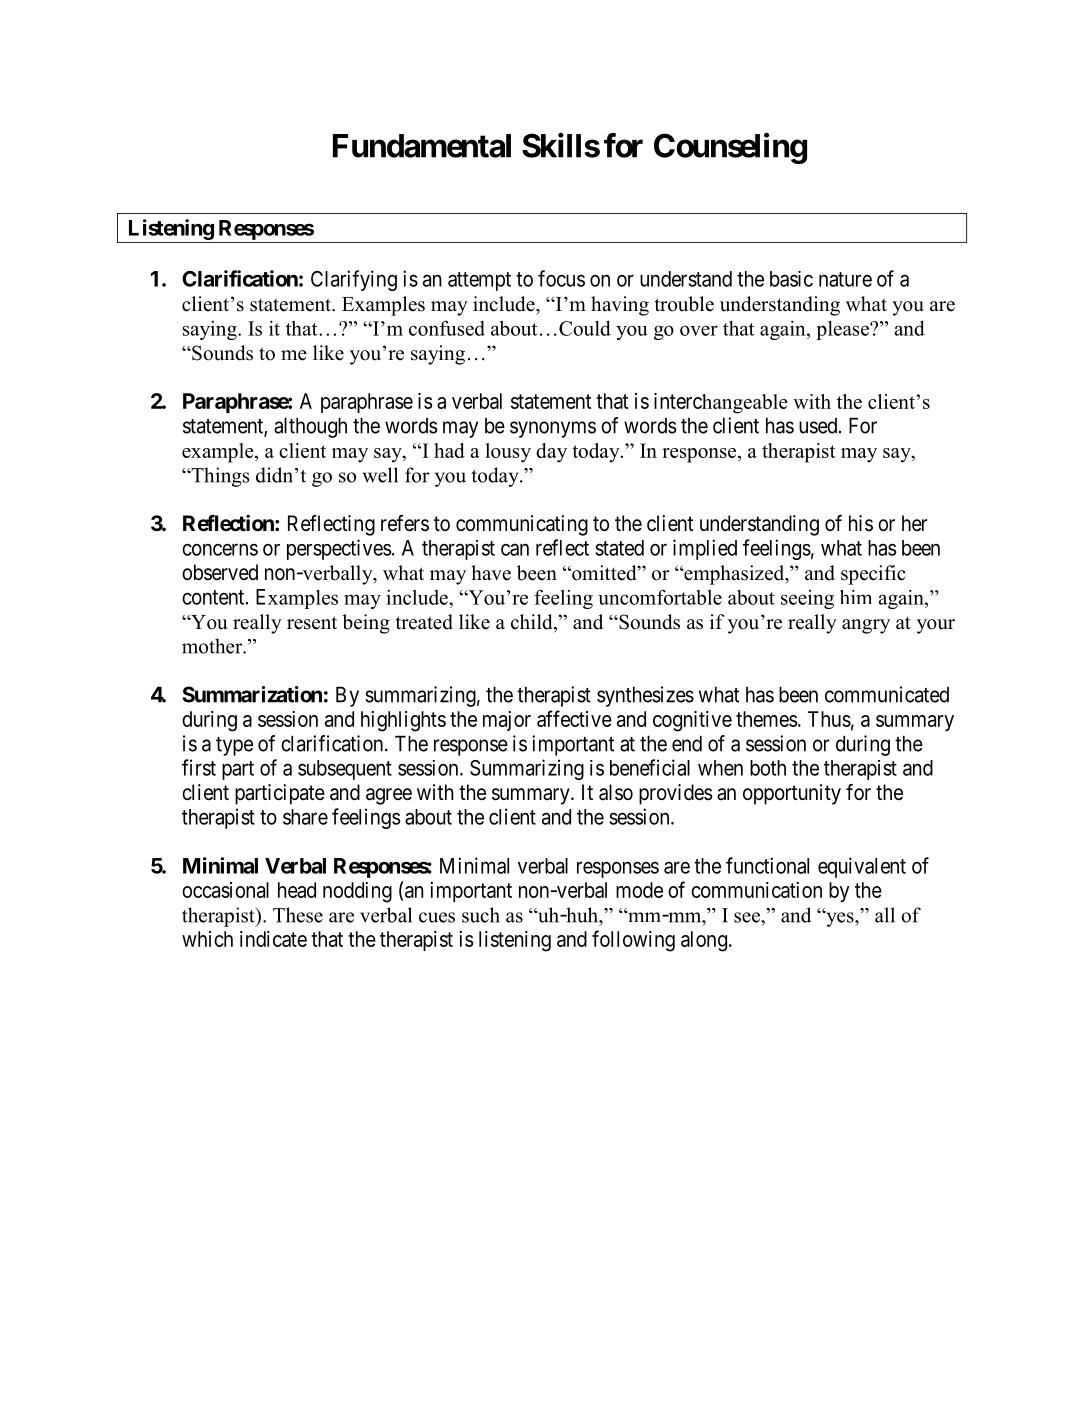 Image resolution: width=1084 pixels, height=1403 pixels. I want to click on Fundamental, so click(422, 146).
